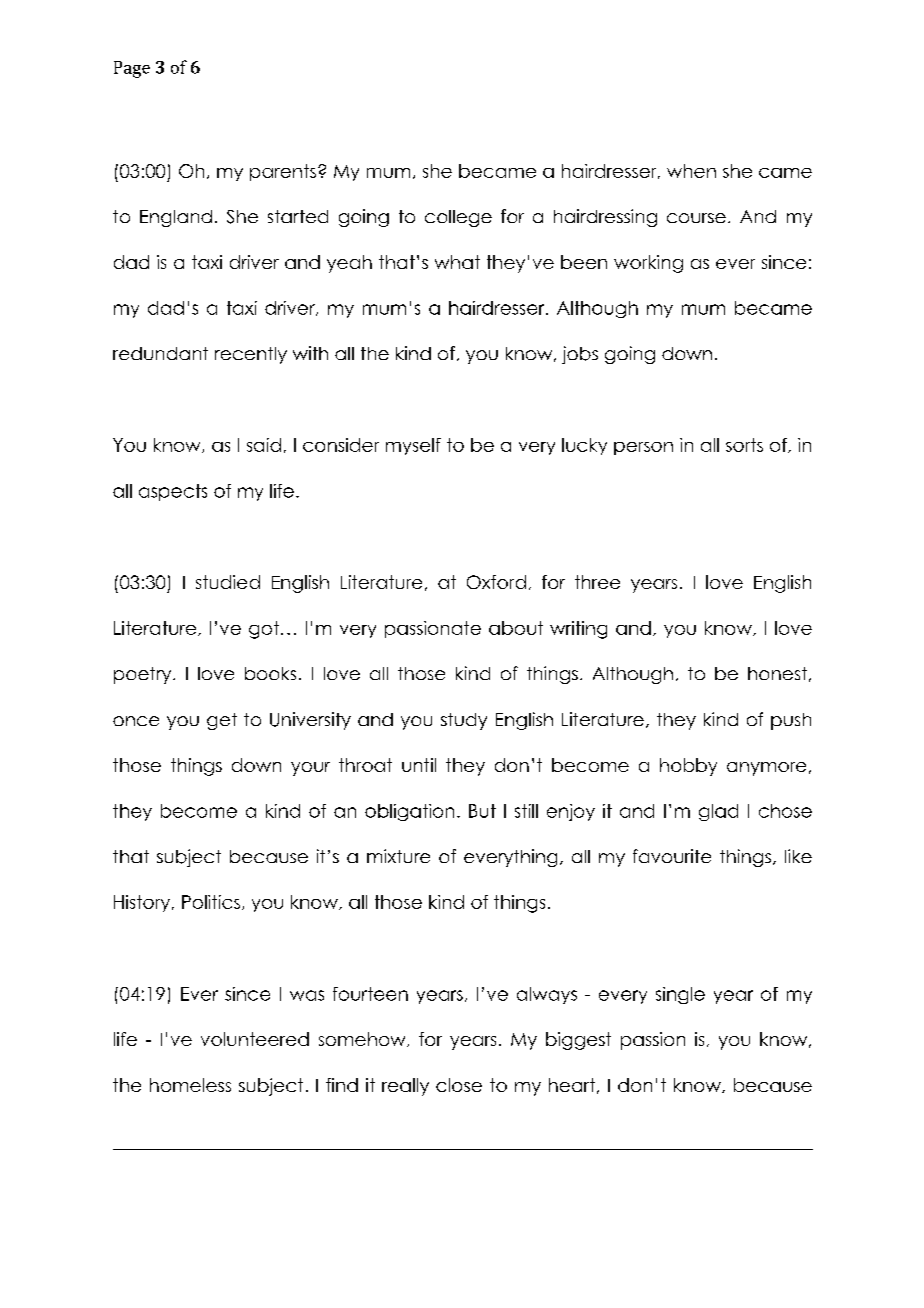  Describe the element at coordinates (672, 856) in the screenshot. I see `favourite` at that location.
